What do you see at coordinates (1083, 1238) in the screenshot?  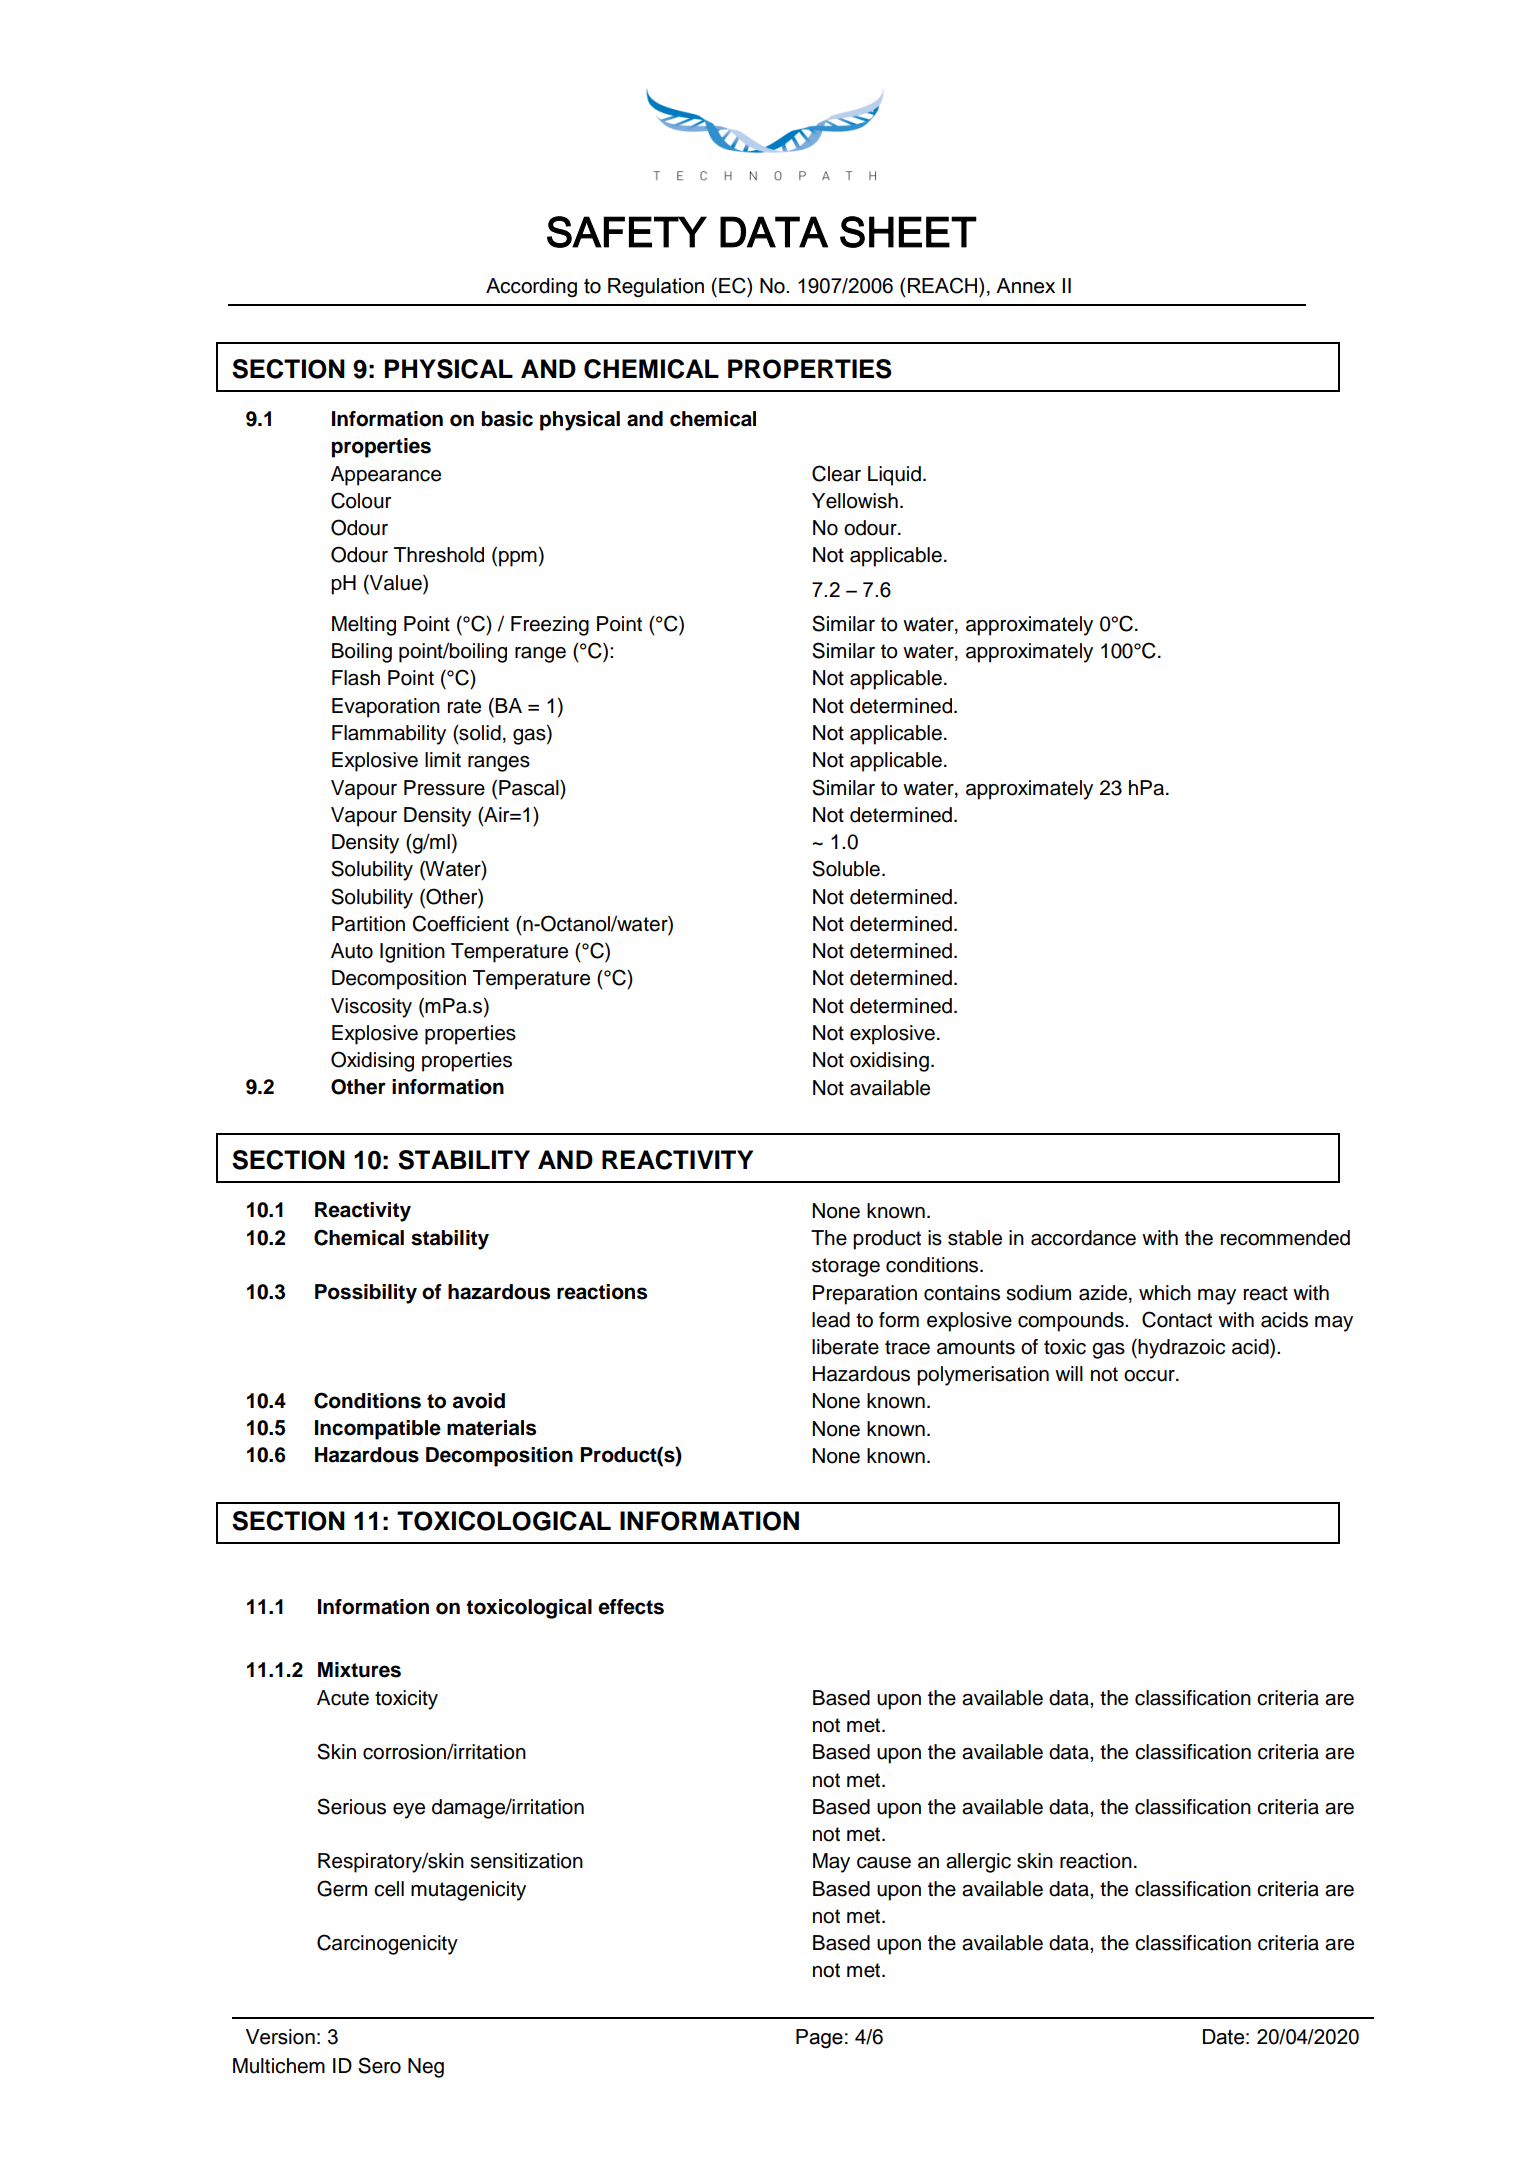 I see `accordance` at bounding box center [1083, 1238].
